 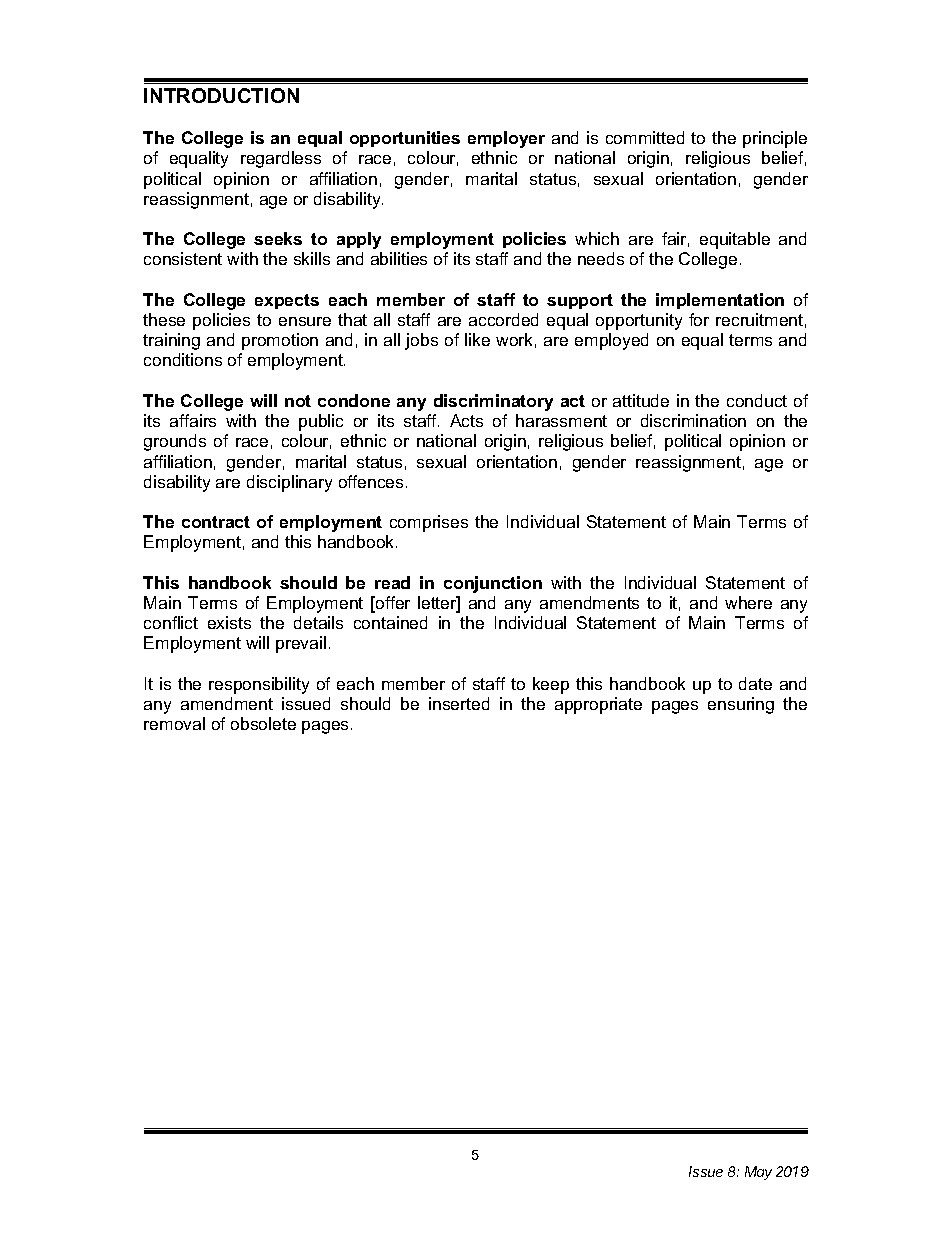 What do you see at coordinates (748, 602) in the screenshot?
I see `where` at bounding box center [748, 602].
